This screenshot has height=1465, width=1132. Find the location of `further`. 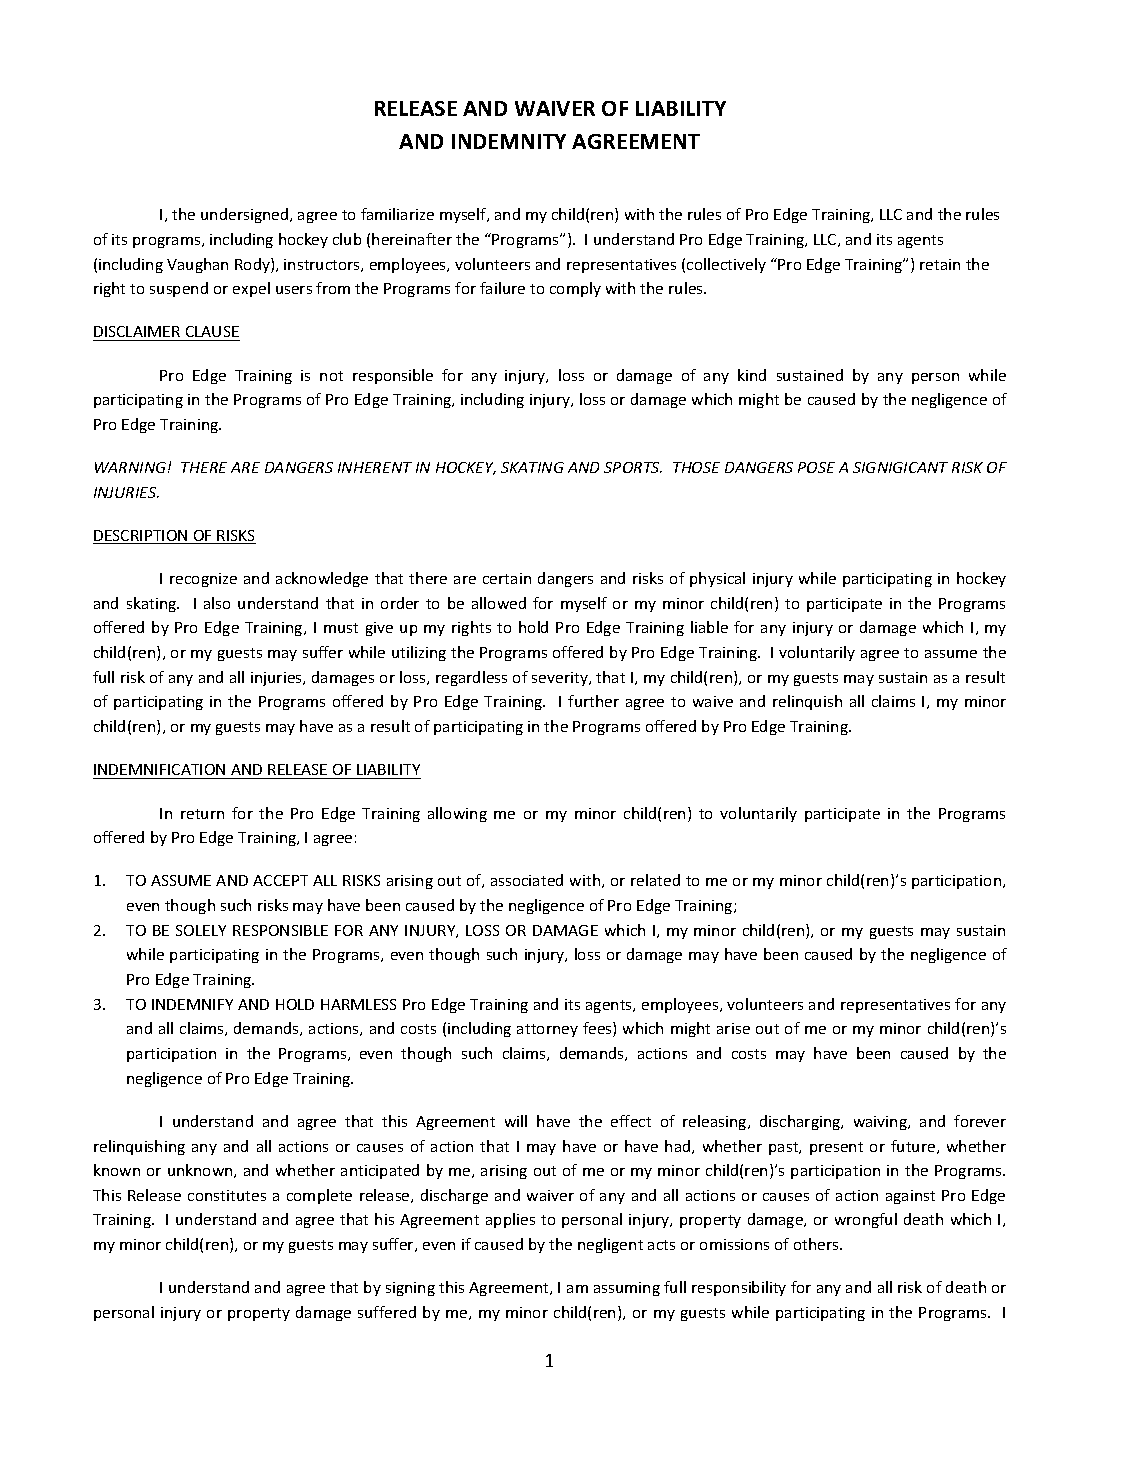

further is located at coordinates (593, 701).
